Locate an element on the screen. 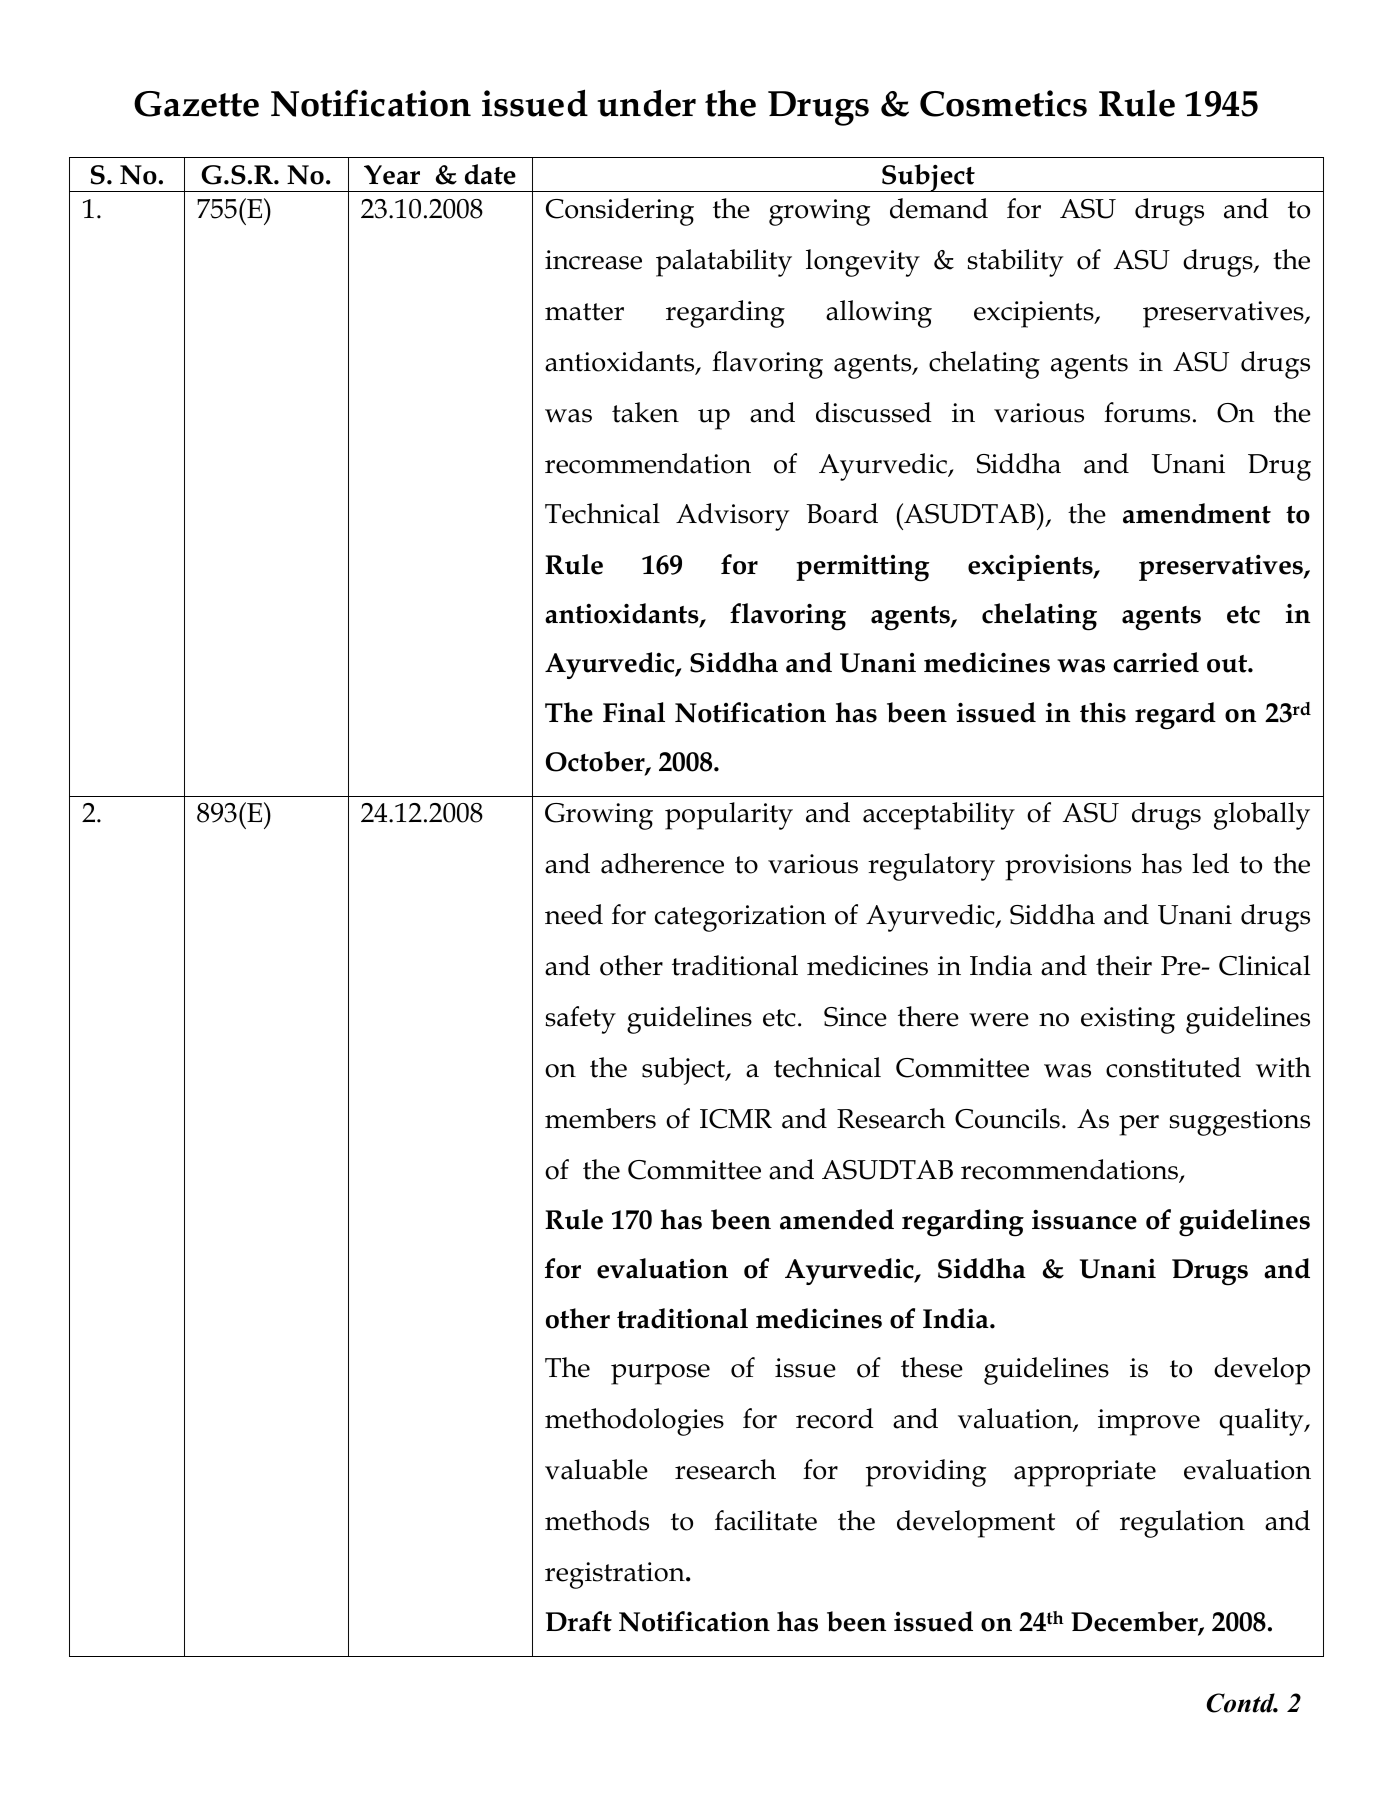 The height and width of the screenshot is (1802, 1393). led is located at coordinates (1210, 863).
